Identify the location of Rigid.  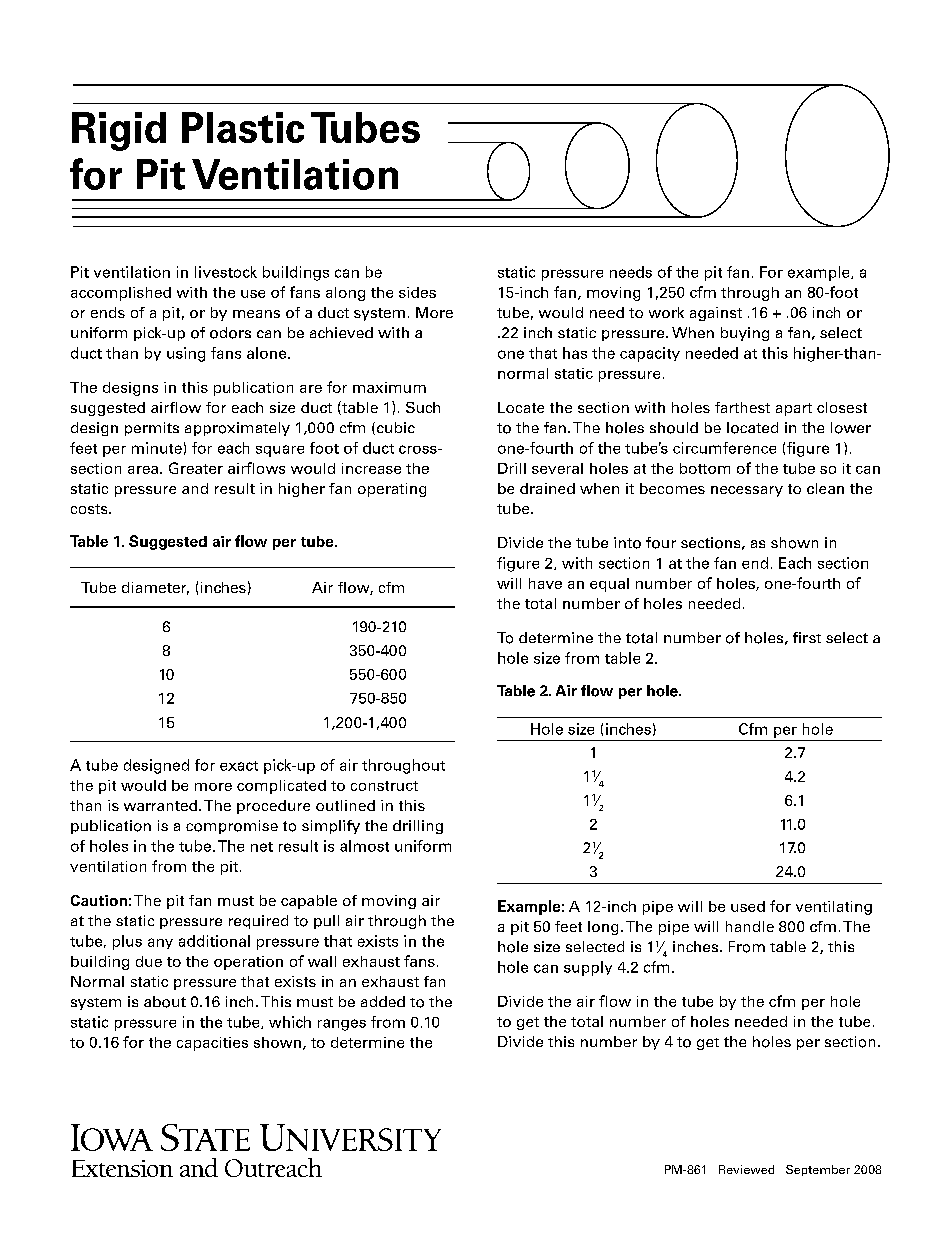
(119, 131).
